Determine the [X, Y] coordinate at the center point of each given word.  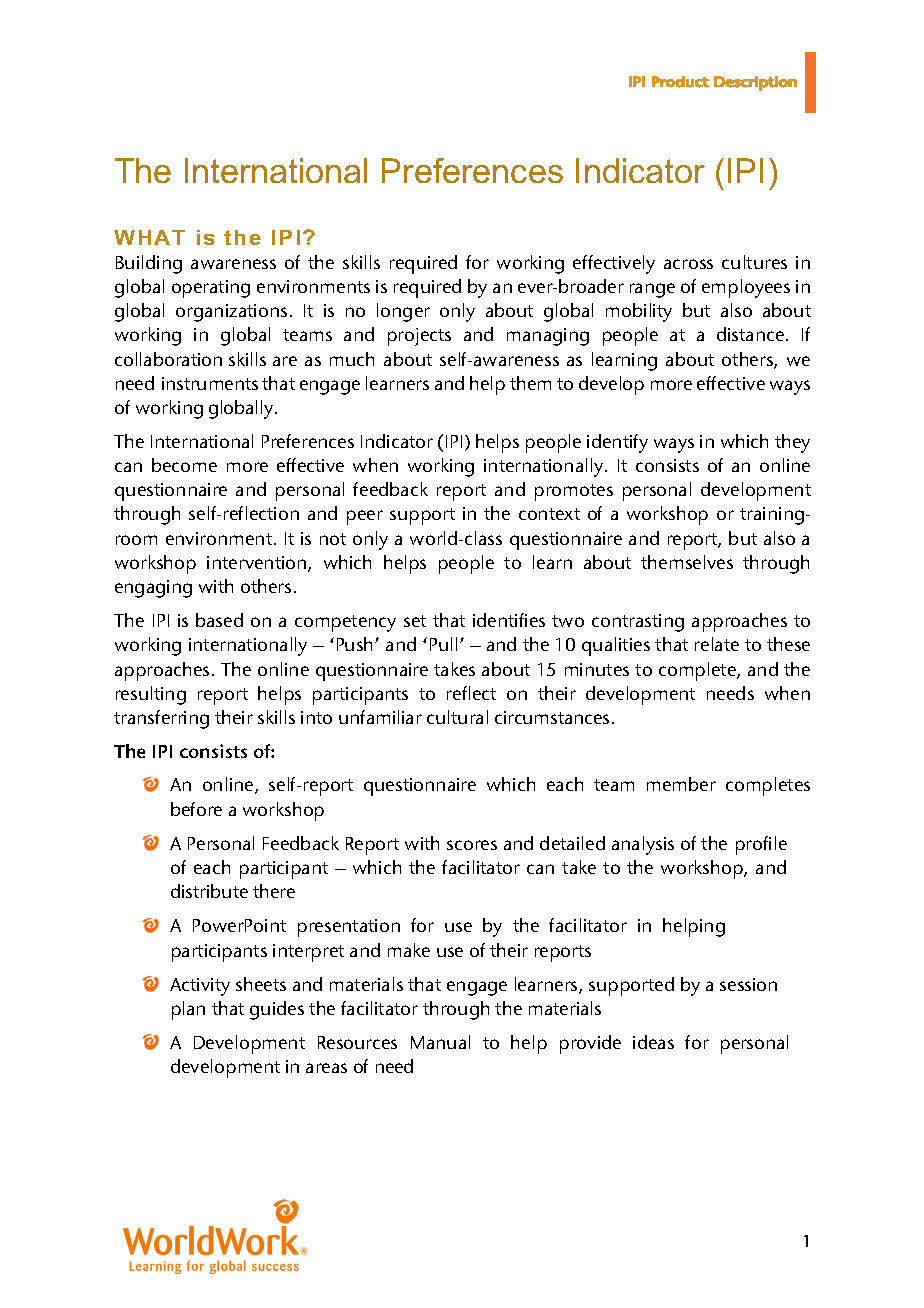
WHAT [149, 237]
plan [188, 1010]
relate [717, 644]
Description [755, 83]
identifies [509, 620]
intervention [258, 564]
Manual [440, 1042]
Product [680, 82]
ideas [653, 1042]
